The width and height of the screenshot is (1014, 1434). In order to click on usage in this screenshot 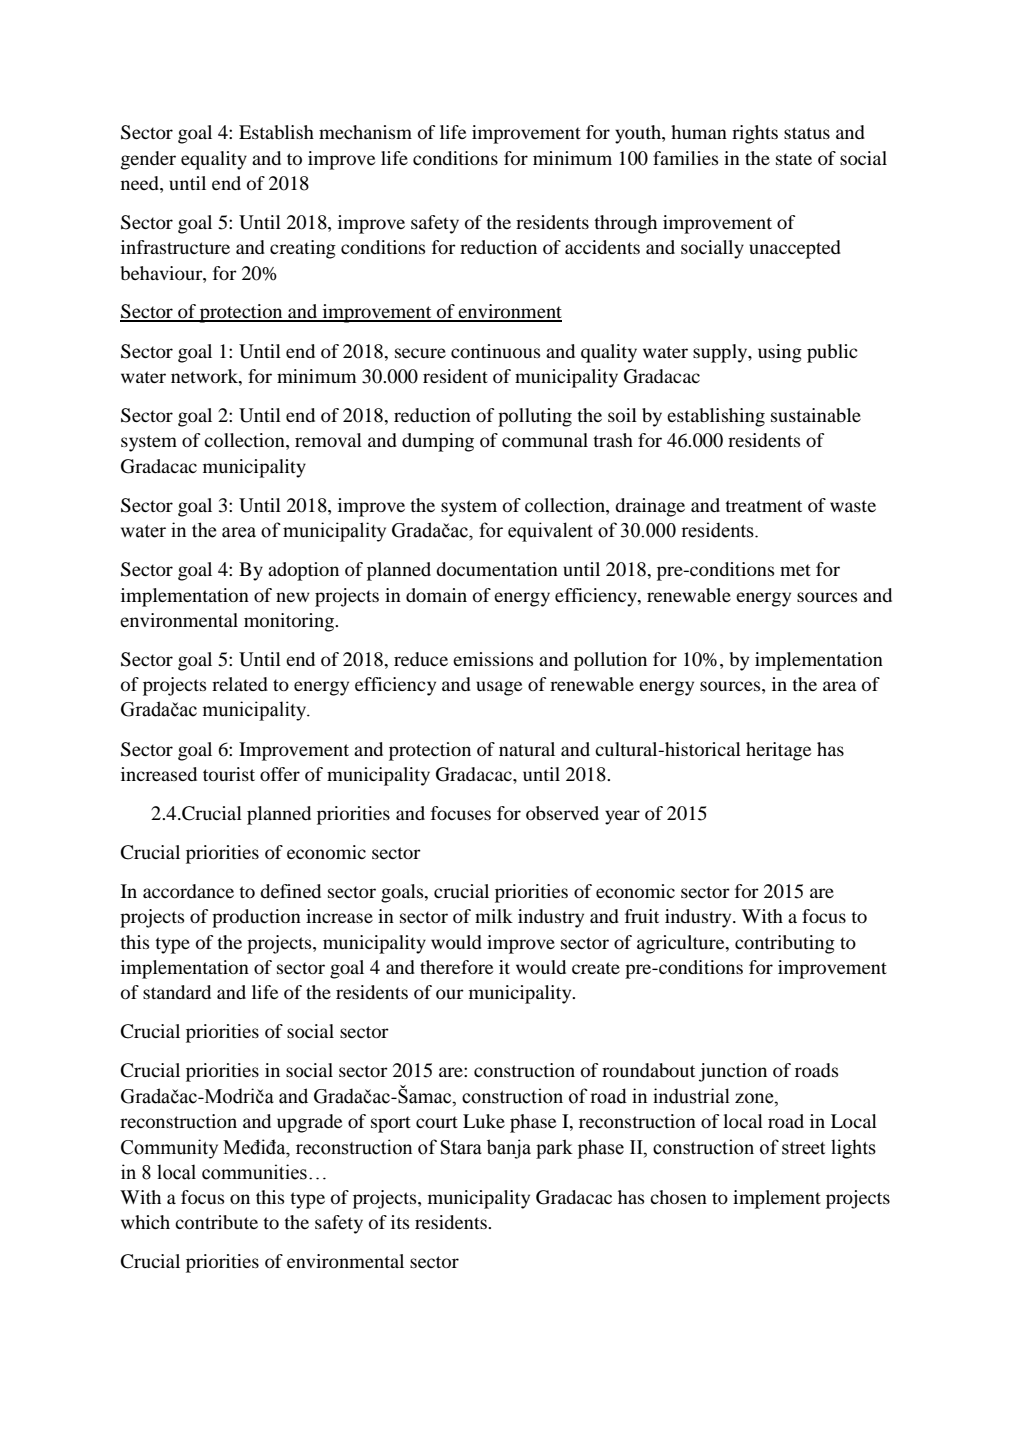, I will do `click(499, 688)`.
